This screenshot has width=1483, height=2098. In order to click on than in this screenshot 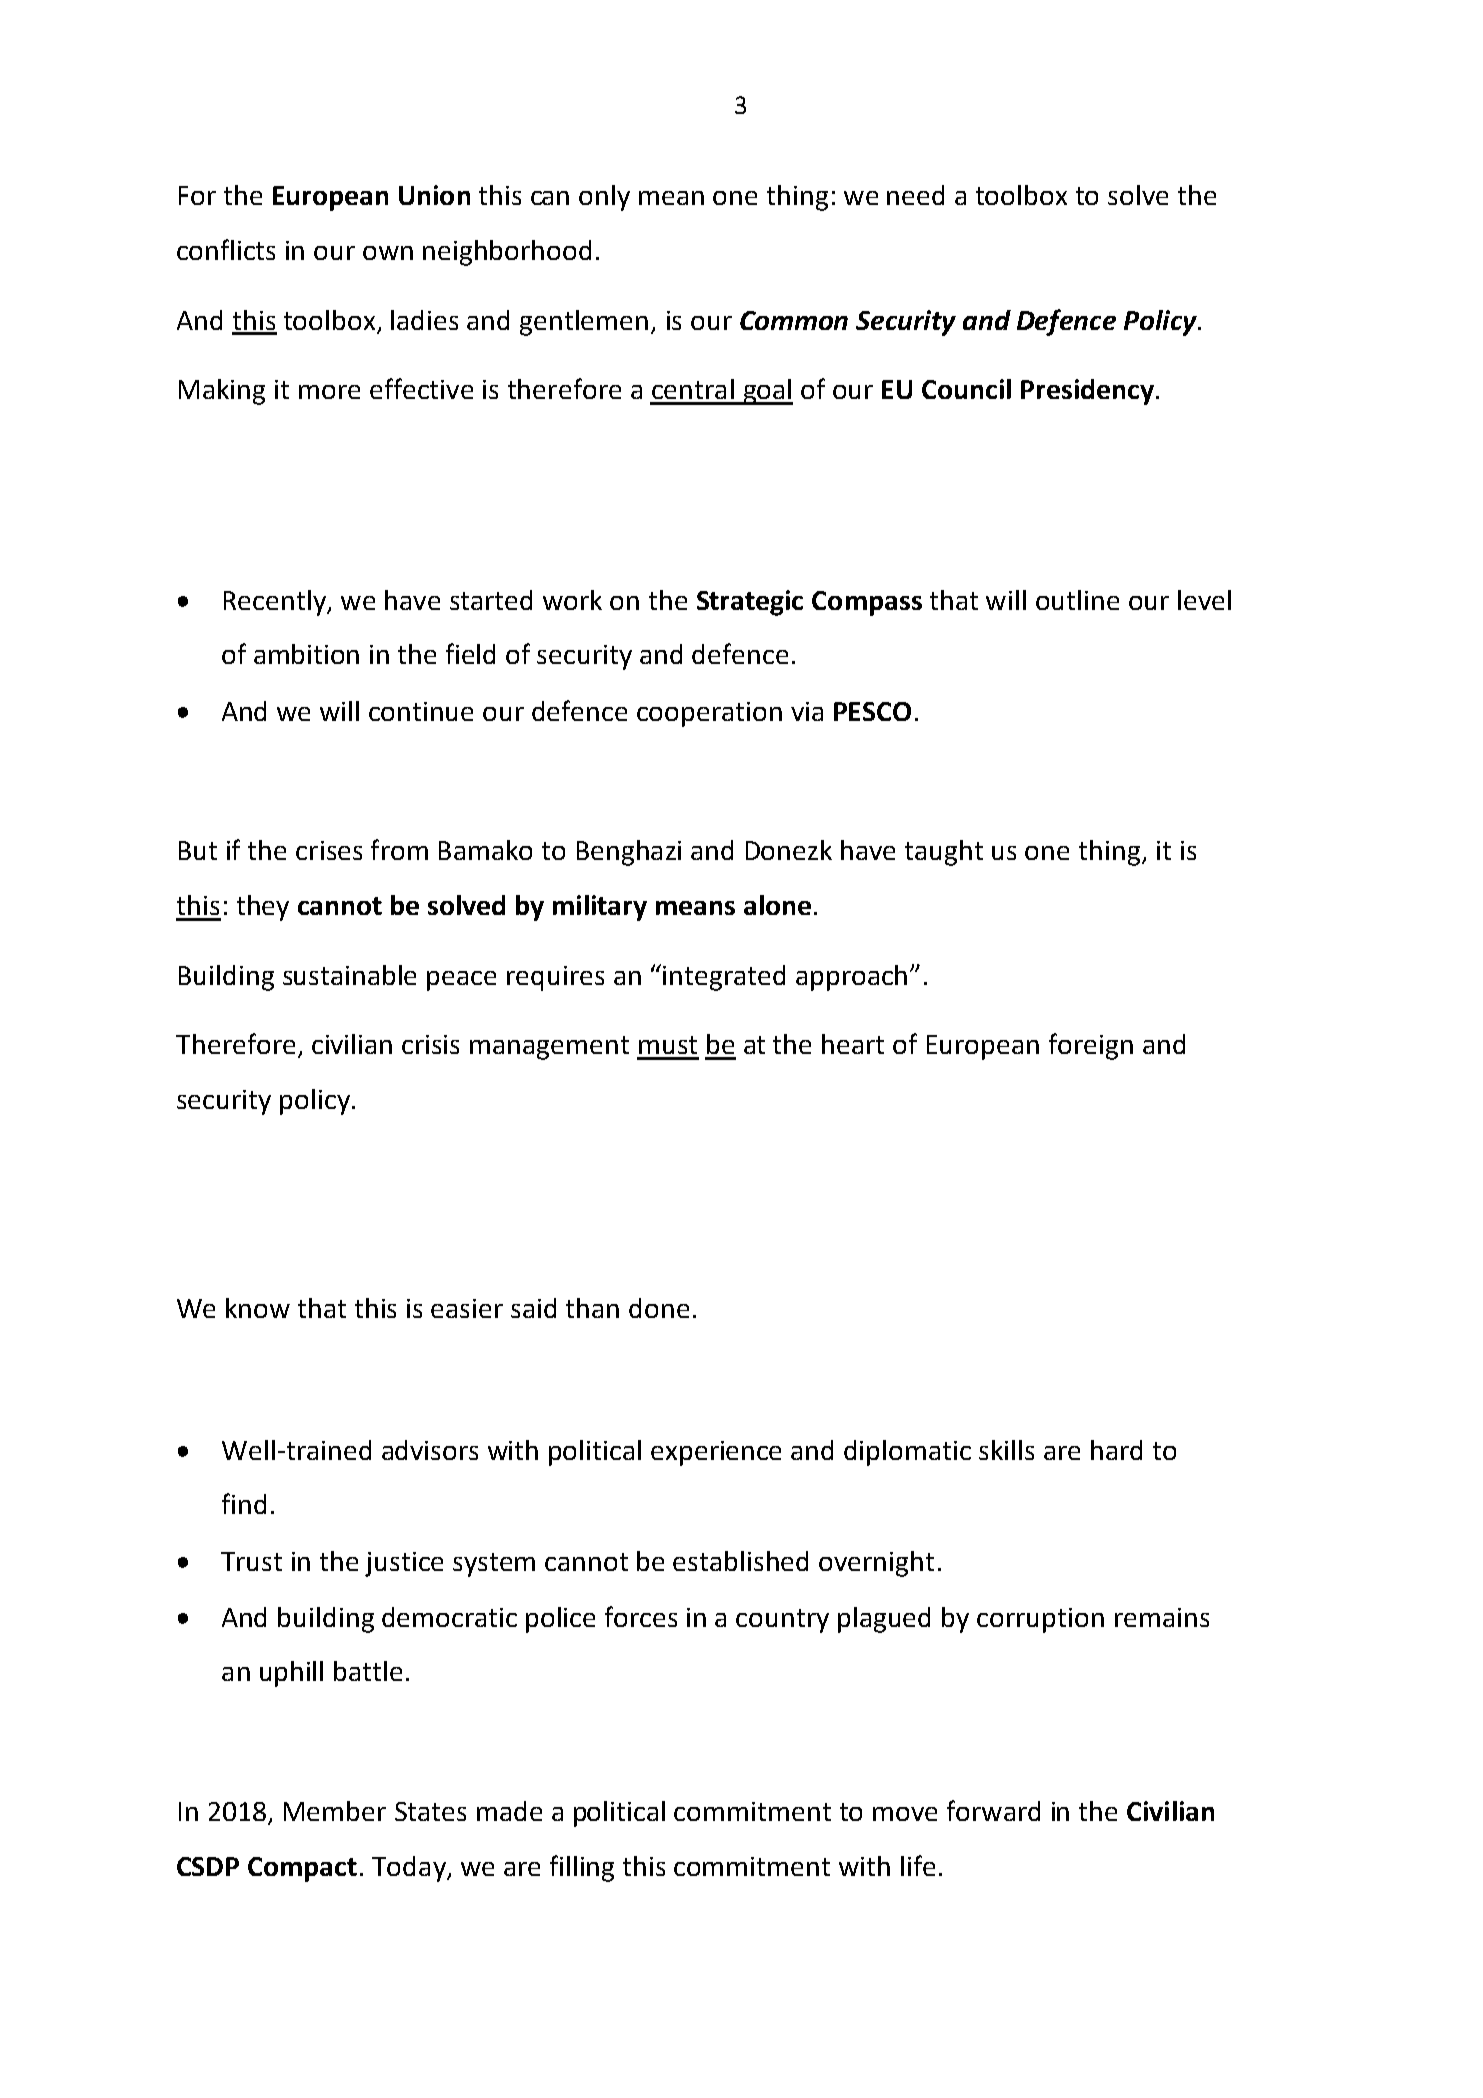, I will do `click(592, 1308)`.
